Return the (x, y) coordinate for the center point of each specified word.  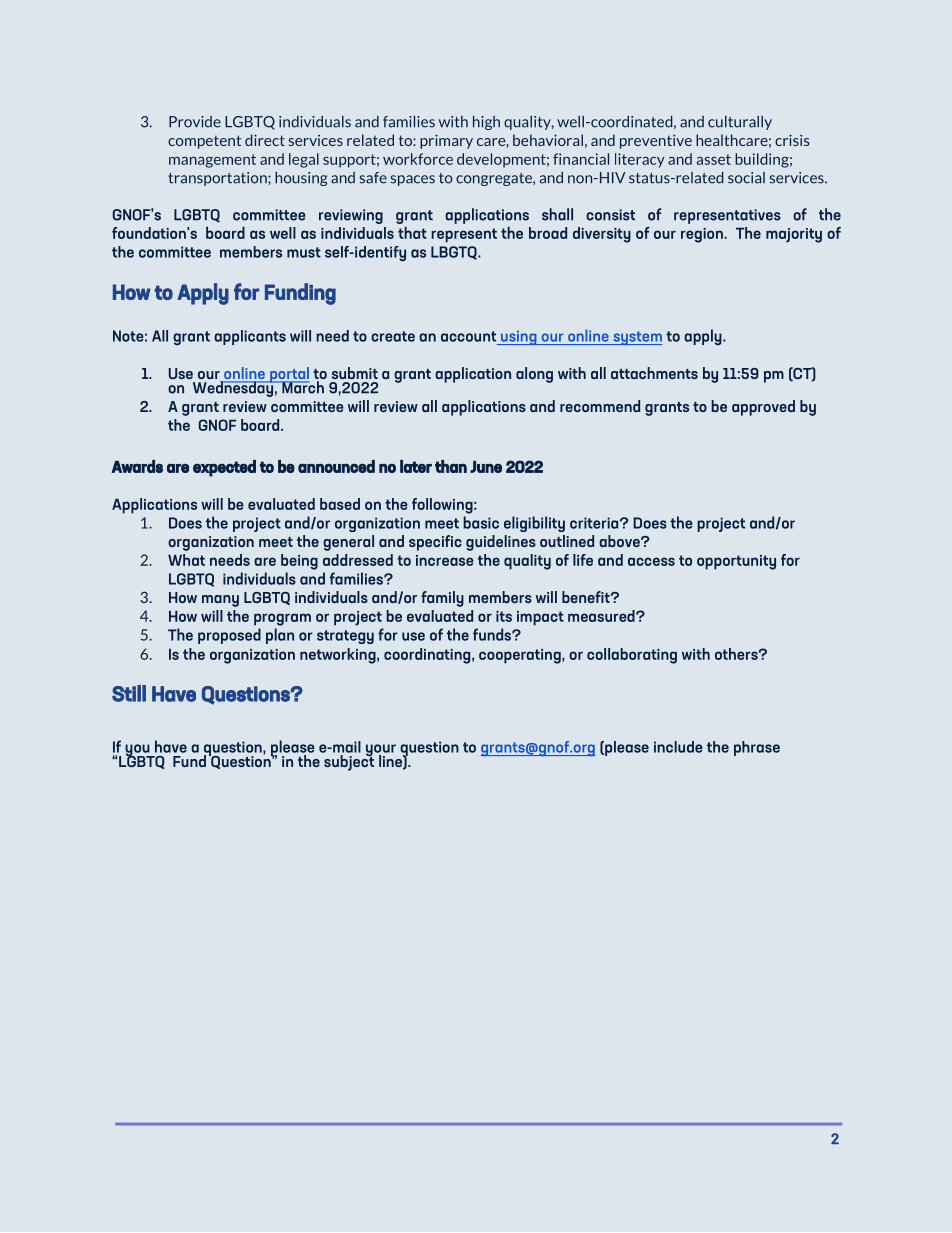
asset (714, 159)
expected (224, 468)
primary (446, 141)
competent (204, 142)
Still (129, 693)
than (451, 466)
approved (763, 408)
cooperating (521, 656)
